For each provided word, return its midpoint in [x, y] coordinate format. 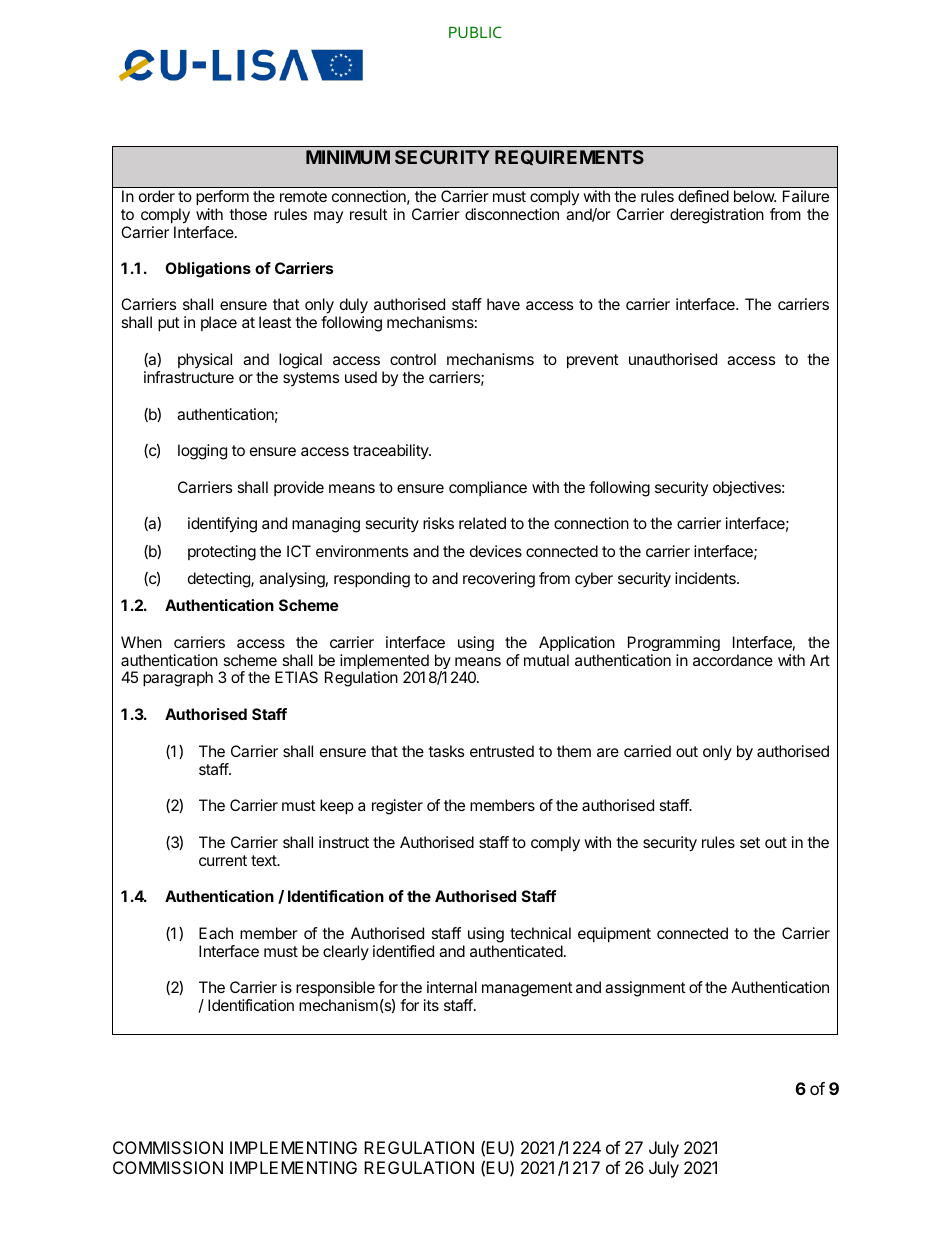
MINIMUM [348, 157]
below [755, 196]
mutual [546, 660]
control [413, 359]
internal [452, 987]
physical [205, 360]
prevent [593, 361]
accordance [733, 660]
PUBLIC [475, 32]
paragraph [178, 679]
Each [216, 933]
